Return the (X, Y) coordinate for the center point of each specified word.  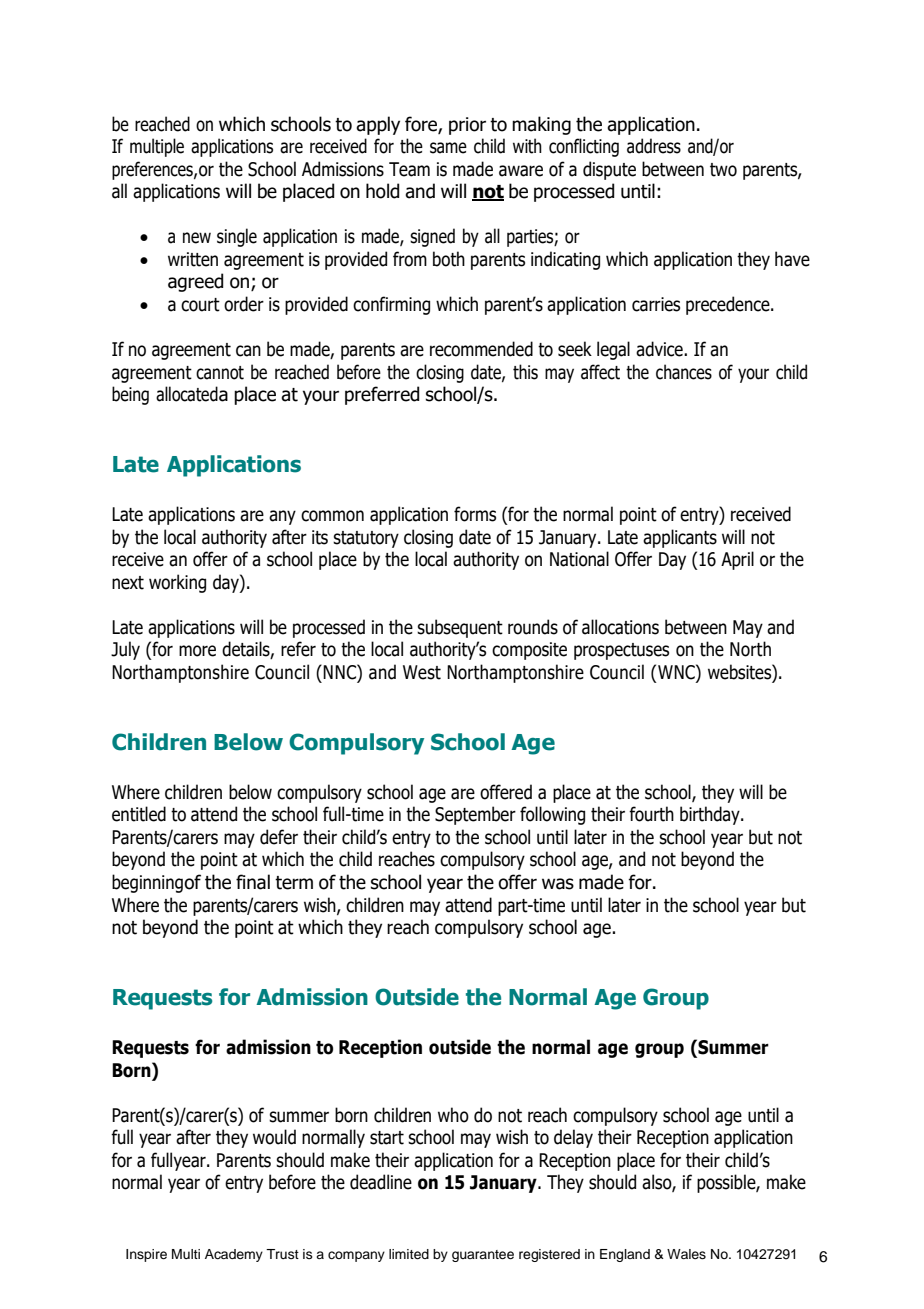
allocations (620, 627)
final (253, 882)
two (723, 170)
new (197, 238)
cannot (220, 373)
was (558, 884)
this (525, 372)
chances (684, 372)
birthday (711, 815)
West (422, 672)
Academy (234, 1255)
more (197, 651)
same (448, 148)
